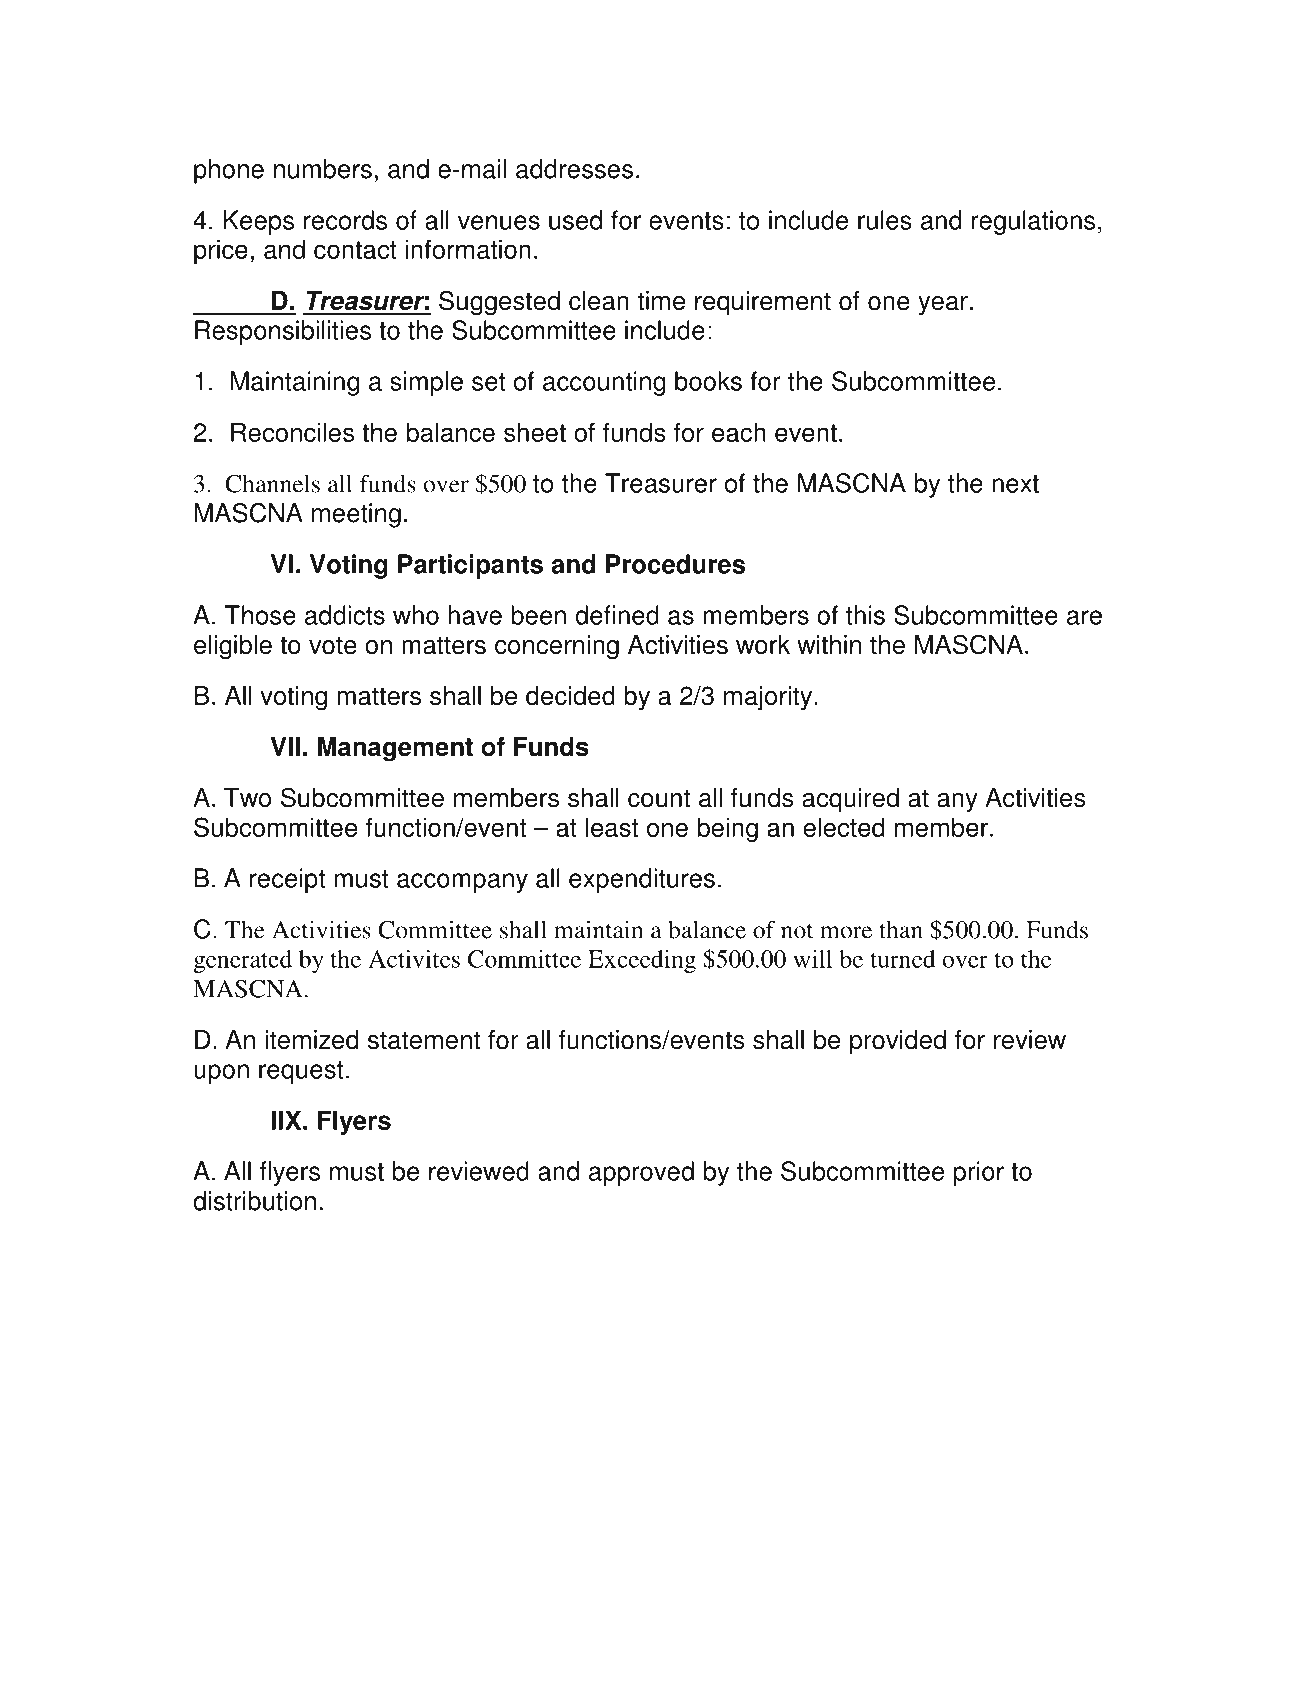 This page has height=1698, width=1312. I want to click on regulations, so click(1033, 222).
